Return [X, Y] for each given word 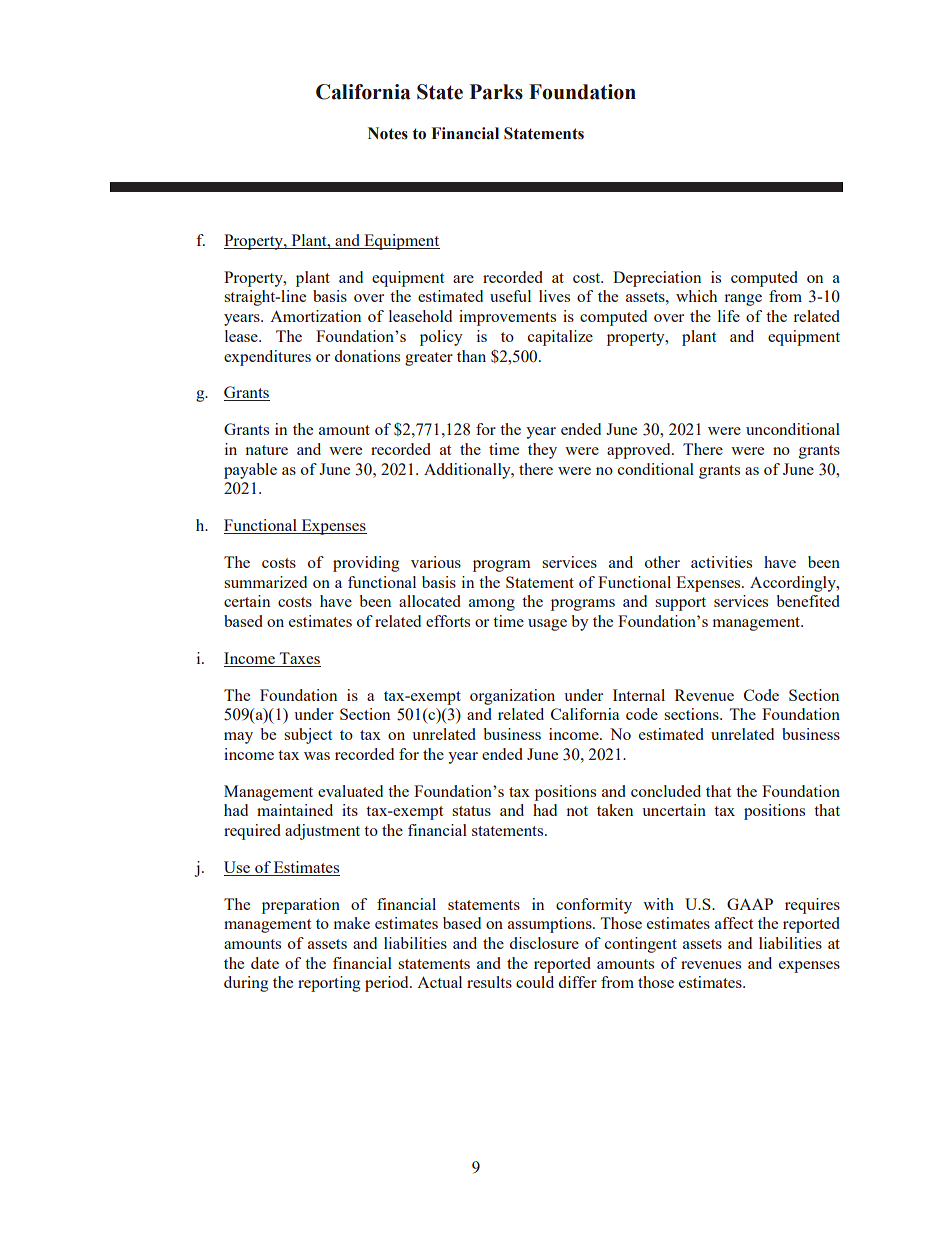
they [542, 451]
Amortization [315, 316]
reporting [329, 984]
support [680, 604]
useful [510, 296]
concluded [666, 791]
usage [547, 625]
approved [640, 451]
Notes [388, 133]
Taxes [300, 658]
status [471, 811]
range [743, 300]
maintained [295, 810]
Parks [496, 92]
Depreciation [657, 279]
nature [267, 450]
